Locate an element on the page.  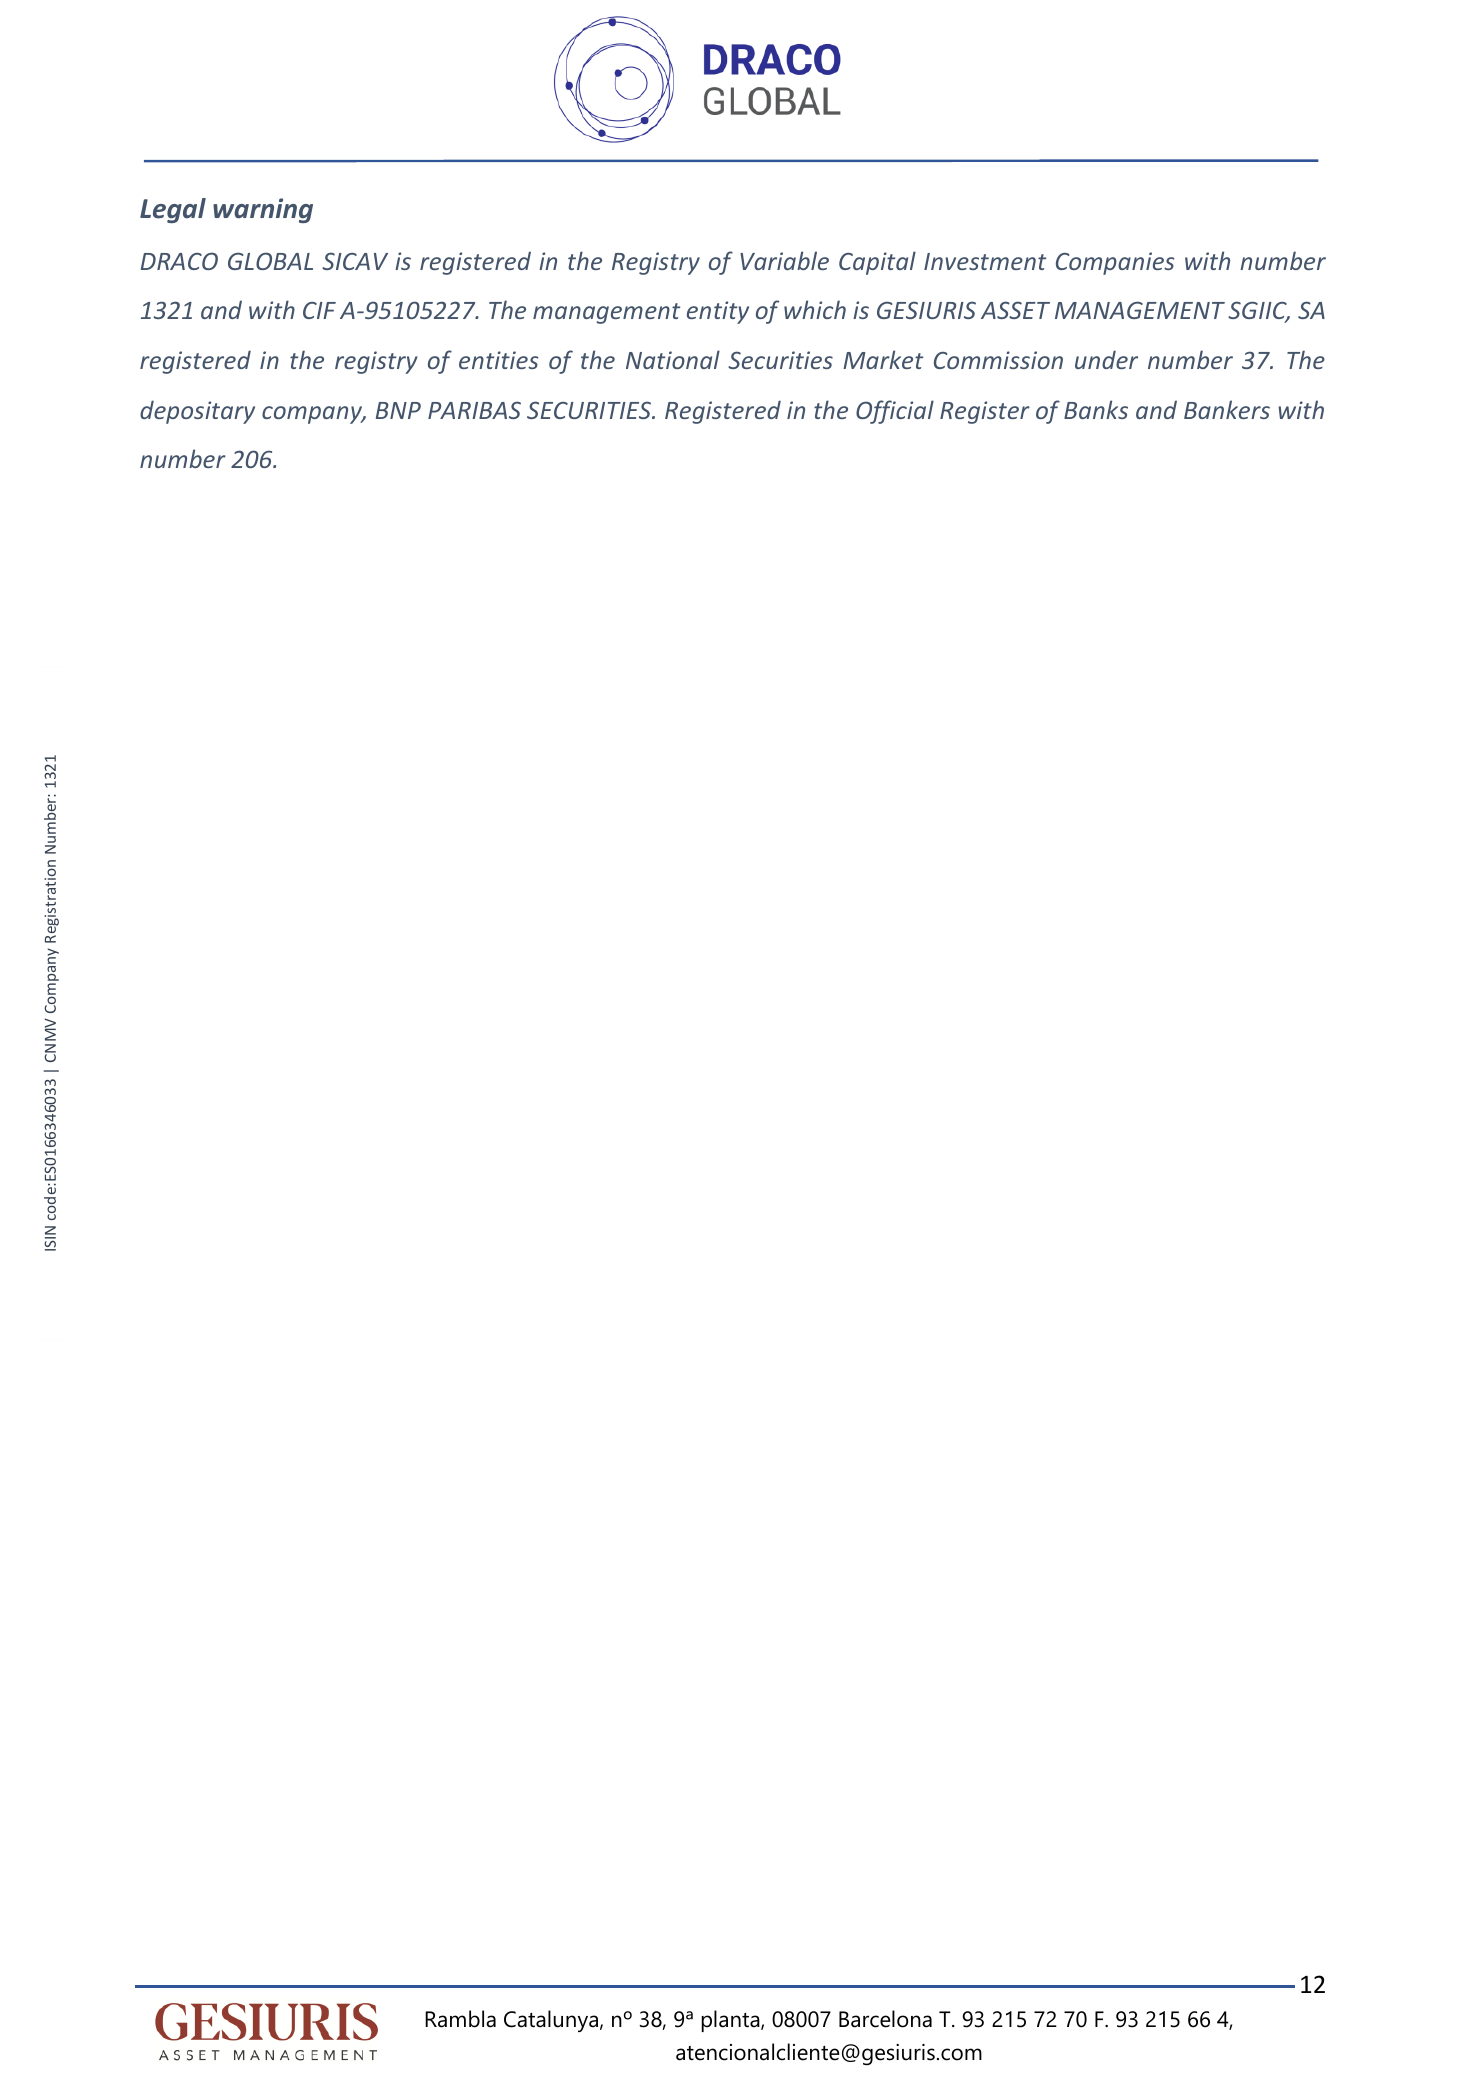
depositary is located at coordinates (197, 412).
